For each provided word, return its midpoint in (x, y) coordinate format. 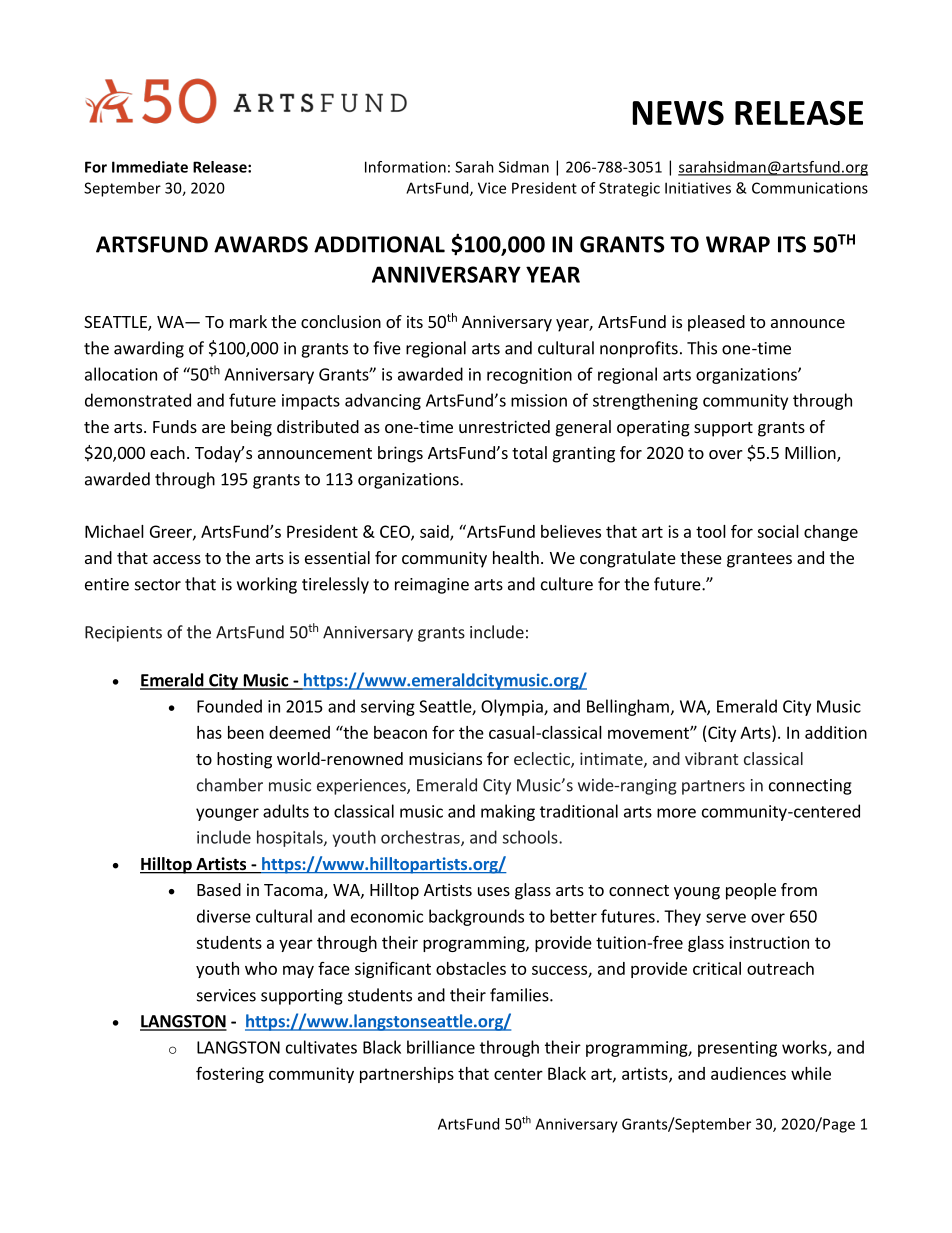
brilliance (441, 1047)
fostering (230, 1074)
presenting (737, 1049)
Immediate (150, 167)
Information (405, 167)
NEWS (678, 112)
